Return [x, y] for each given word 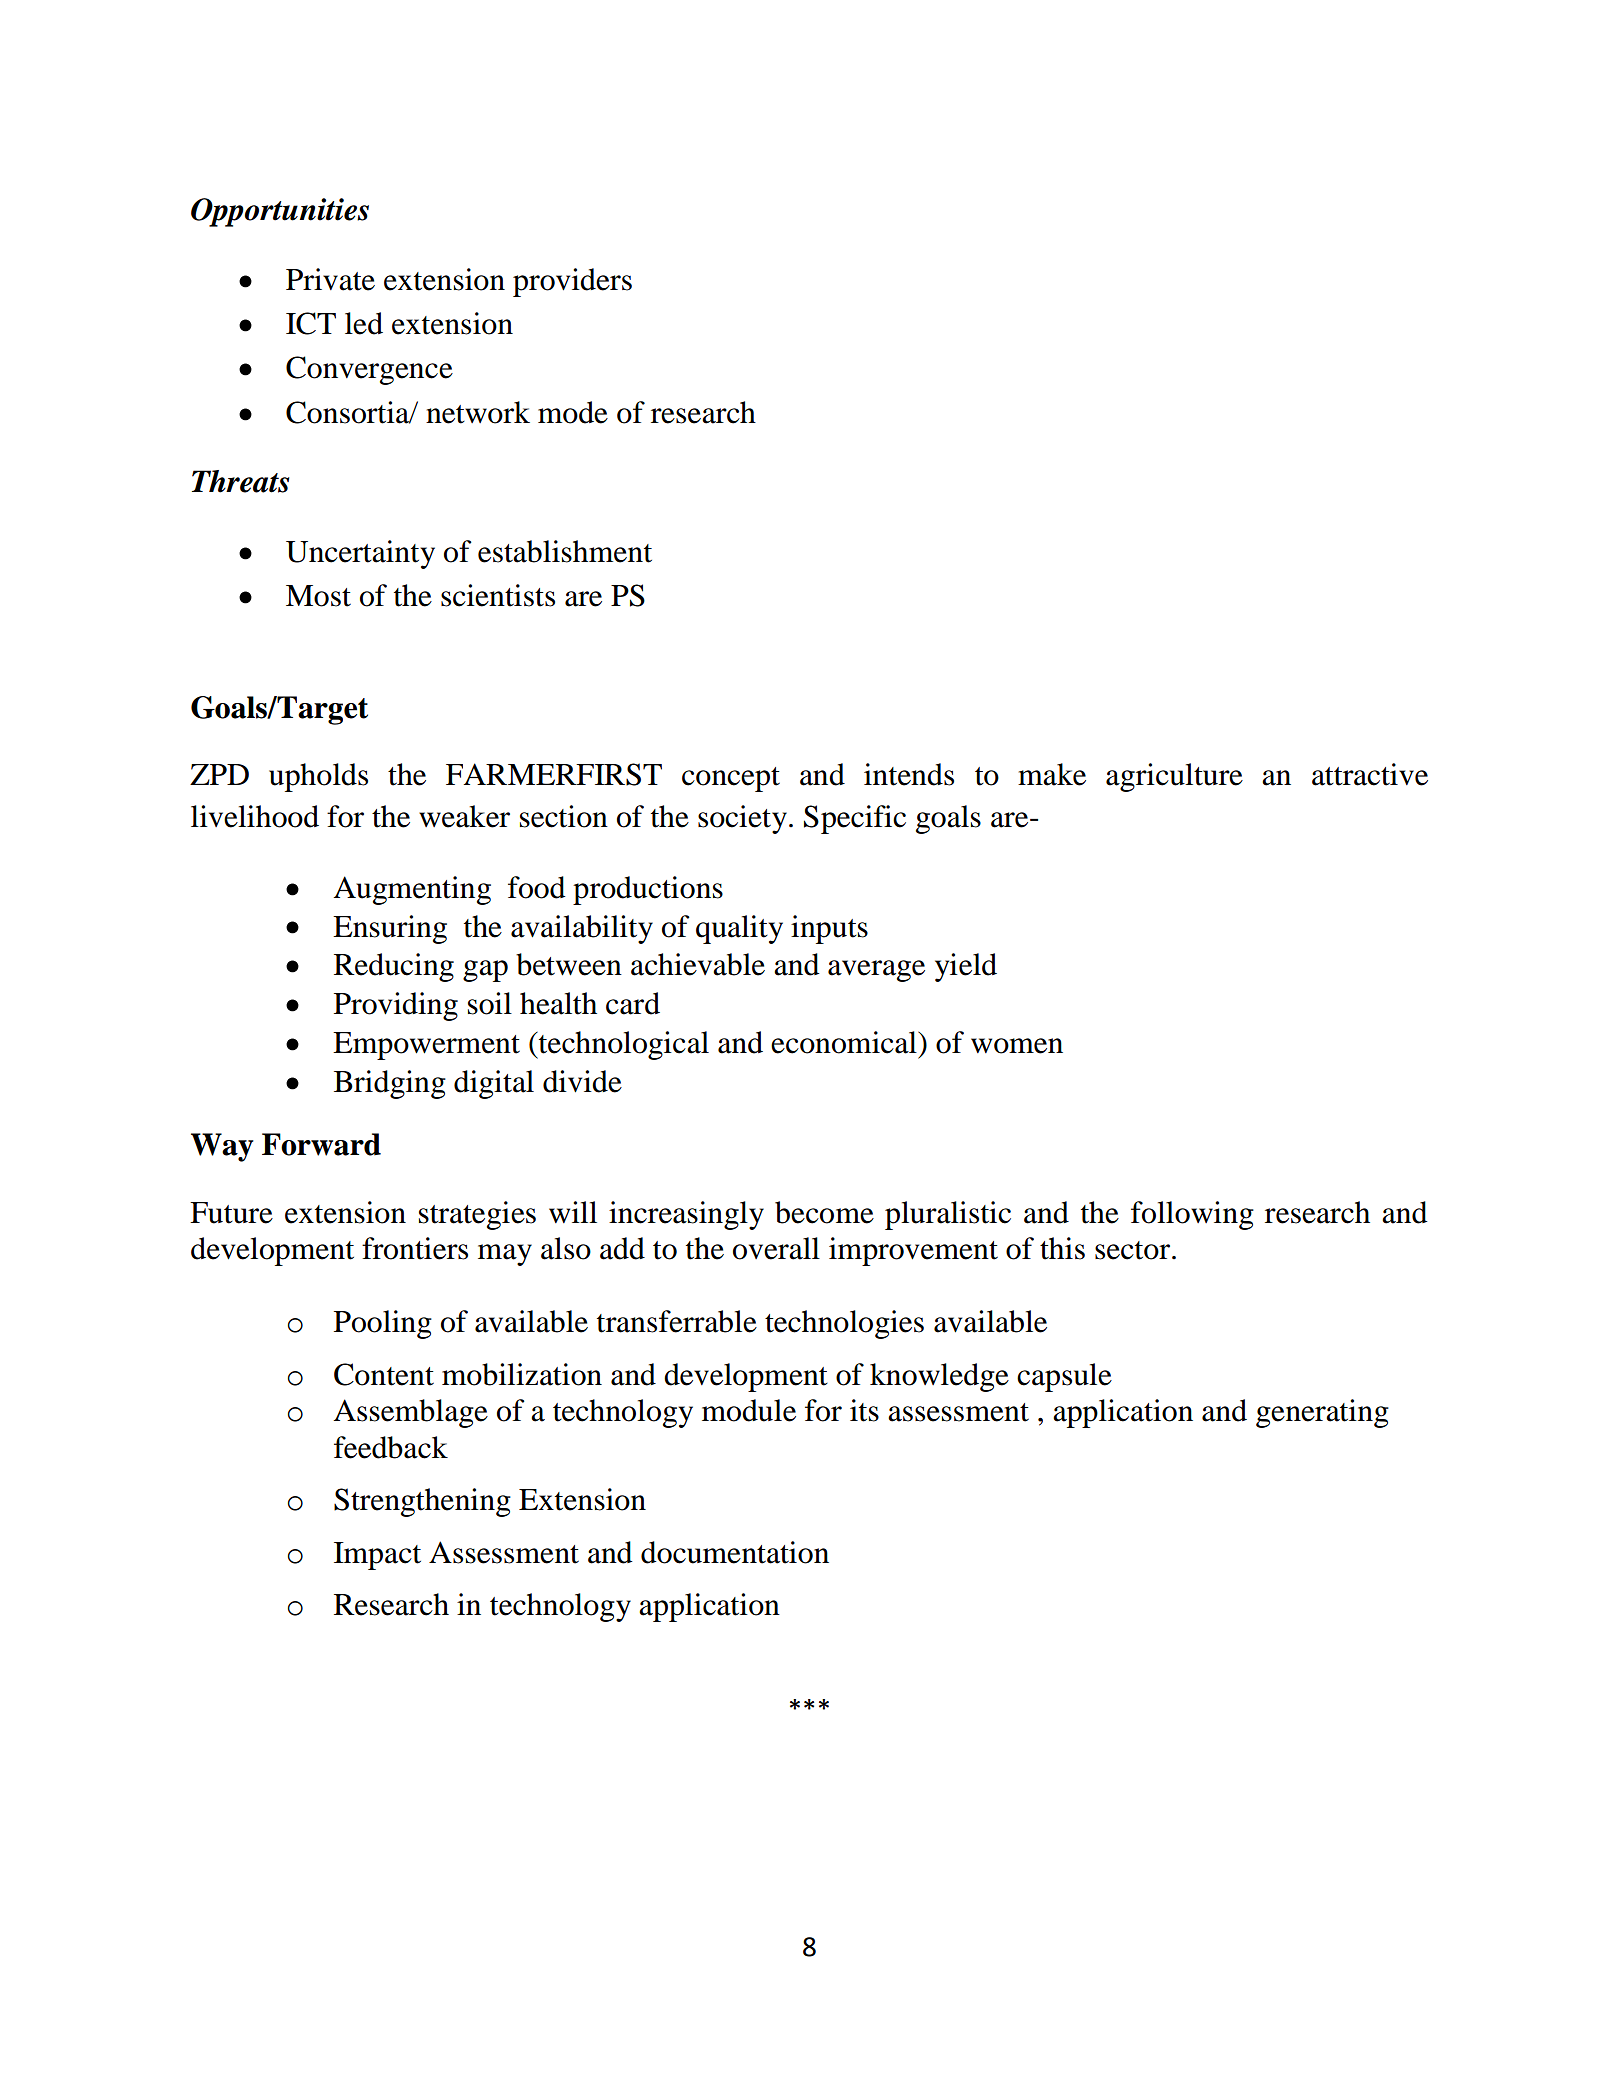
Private [330, 279]
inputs [829, 929]
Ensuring [390, 929]
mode [573, 412]
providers [572, 282]
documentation [735, 1552]
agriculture [1174, 777]
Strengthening [422, 1502]
